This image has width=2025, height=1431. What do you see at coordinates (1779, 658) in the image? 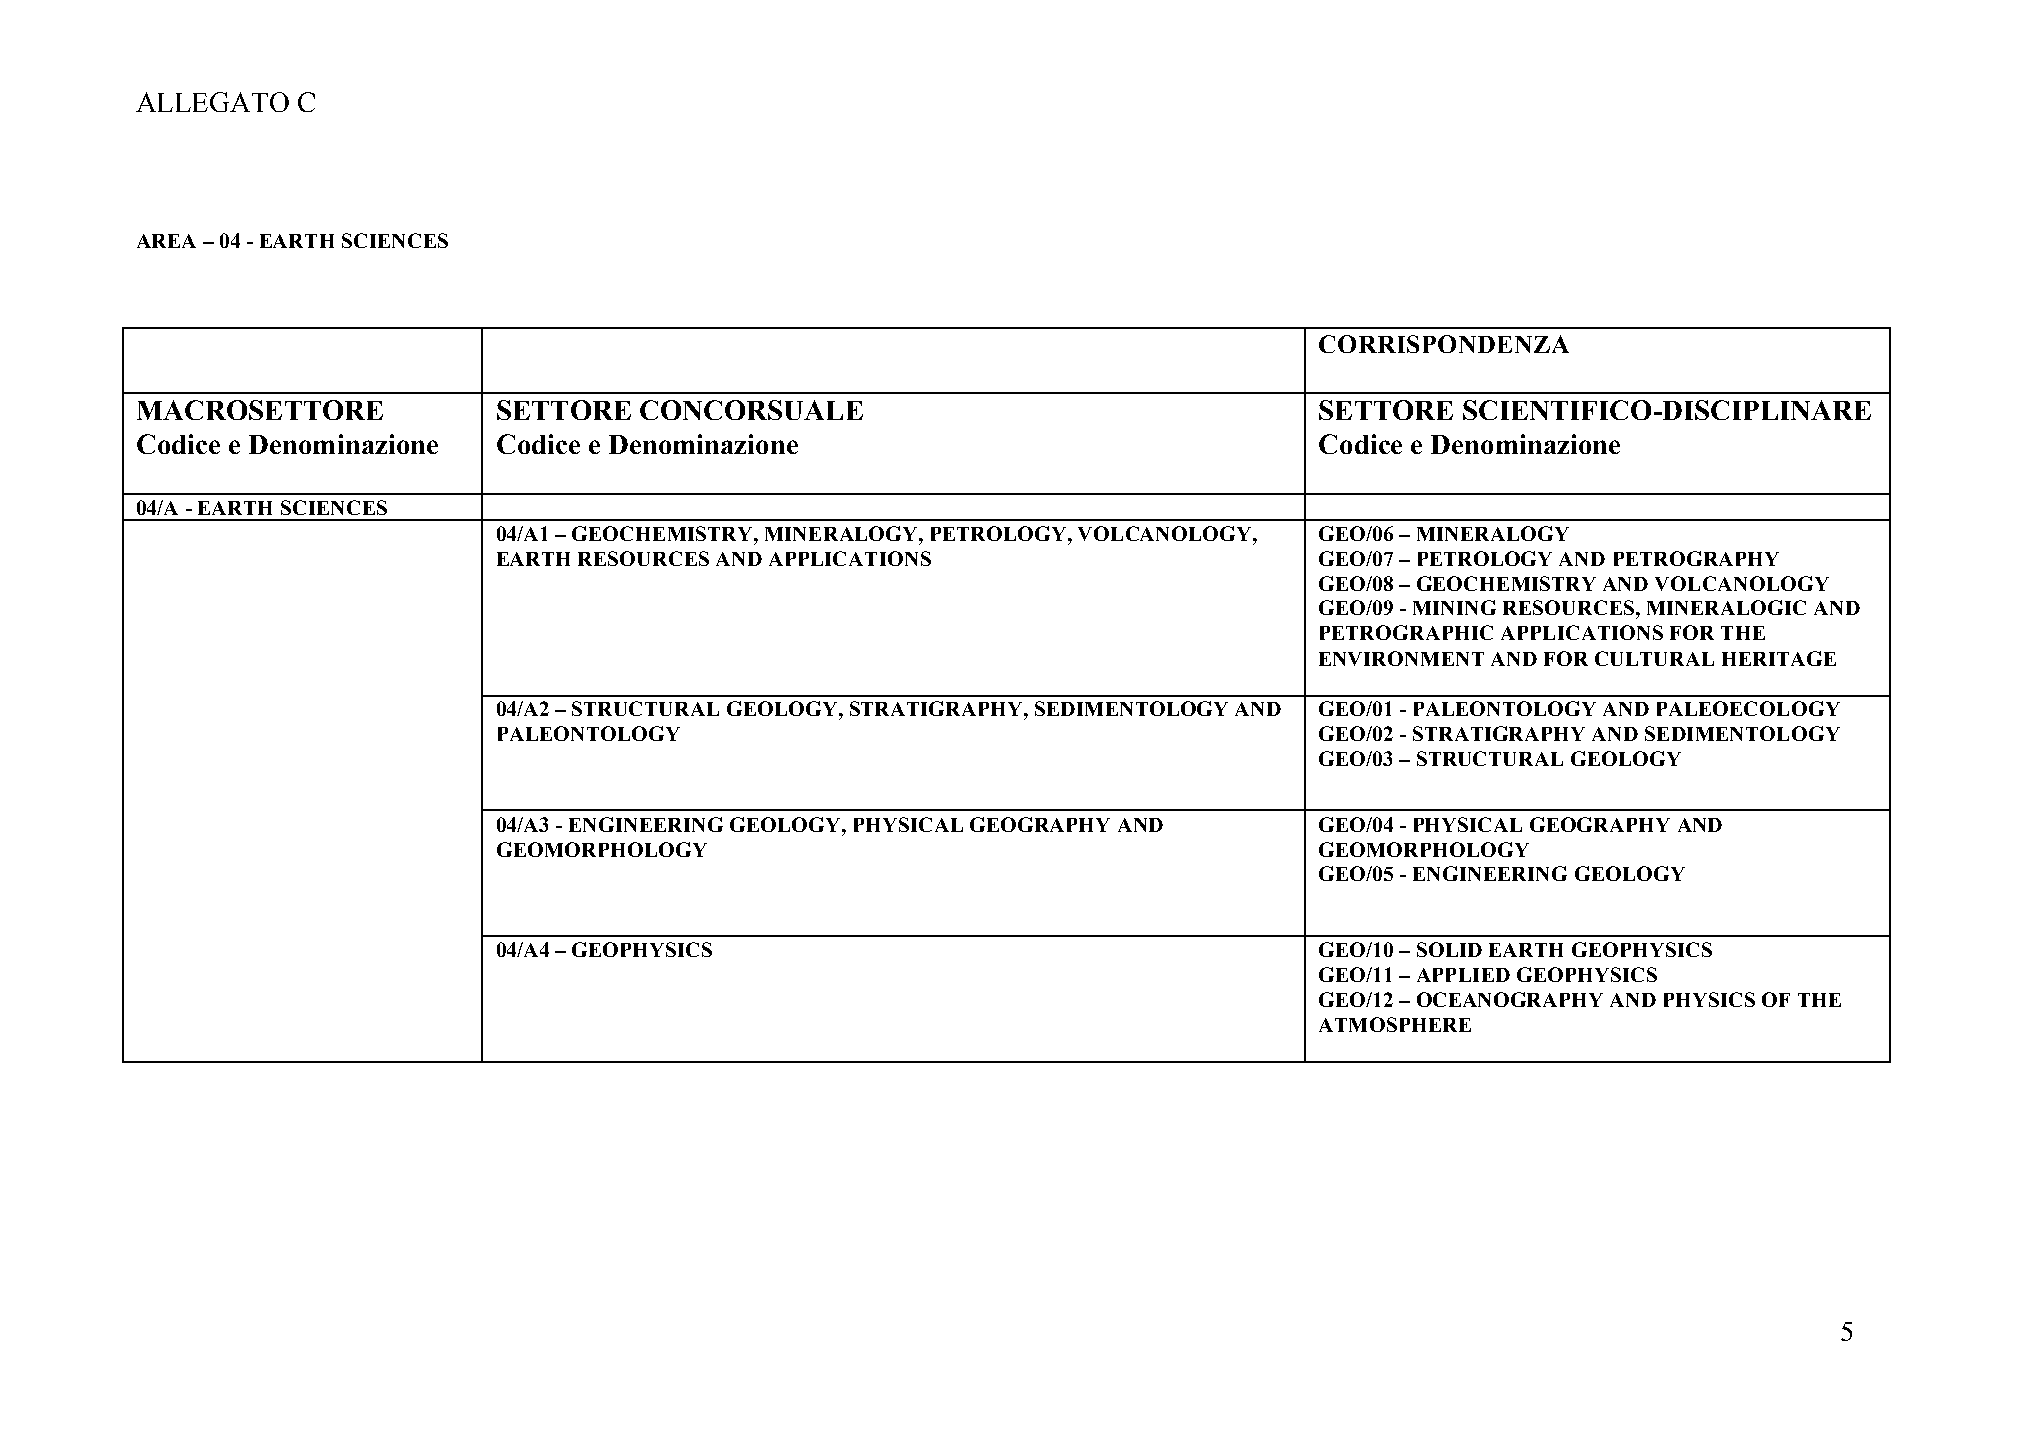
I see `HERITAGE` at bounding box center [1779, 658].
